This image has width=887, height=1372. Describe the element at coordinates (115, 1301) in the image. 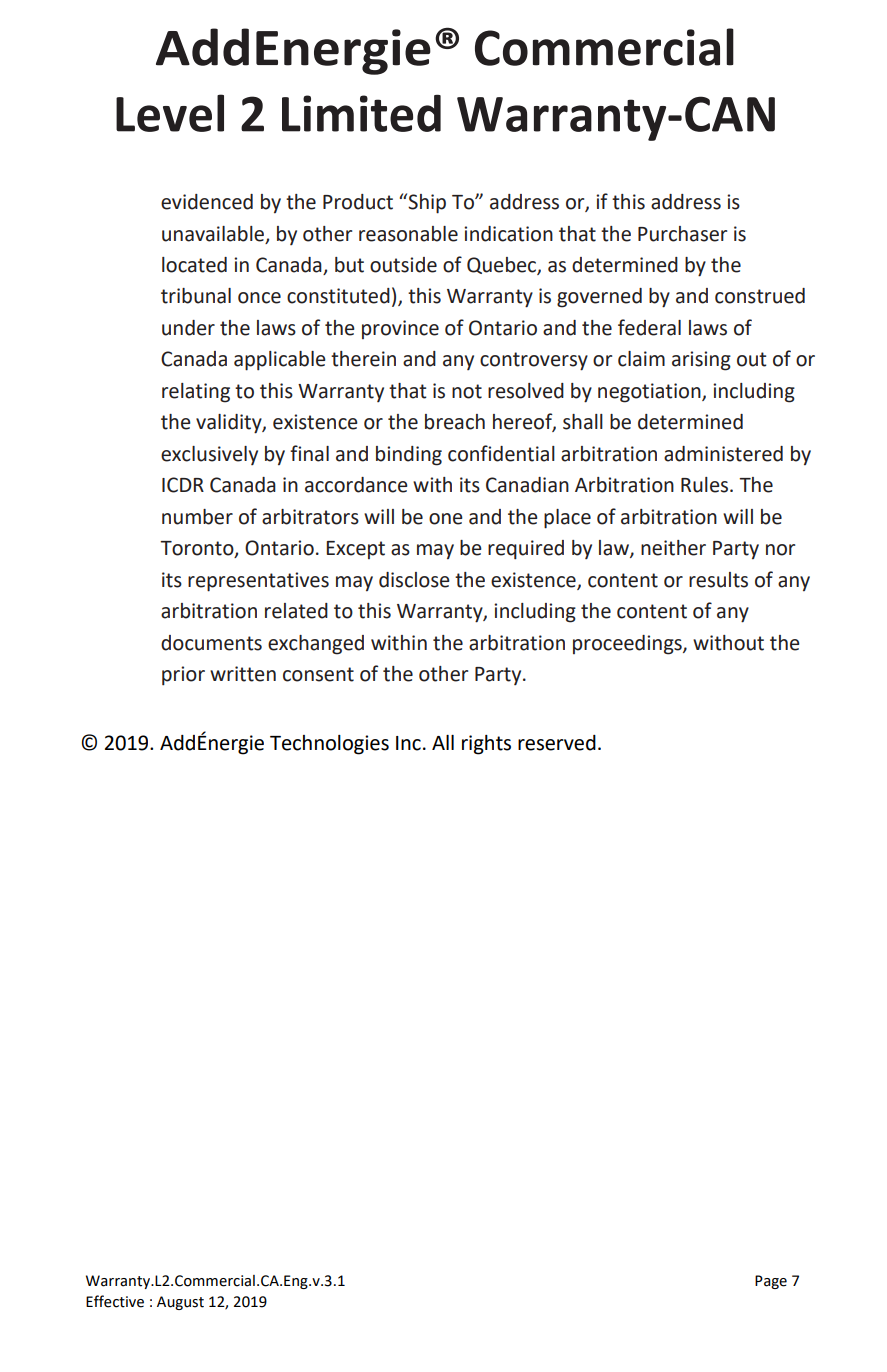

I see `Effective` at that location.
